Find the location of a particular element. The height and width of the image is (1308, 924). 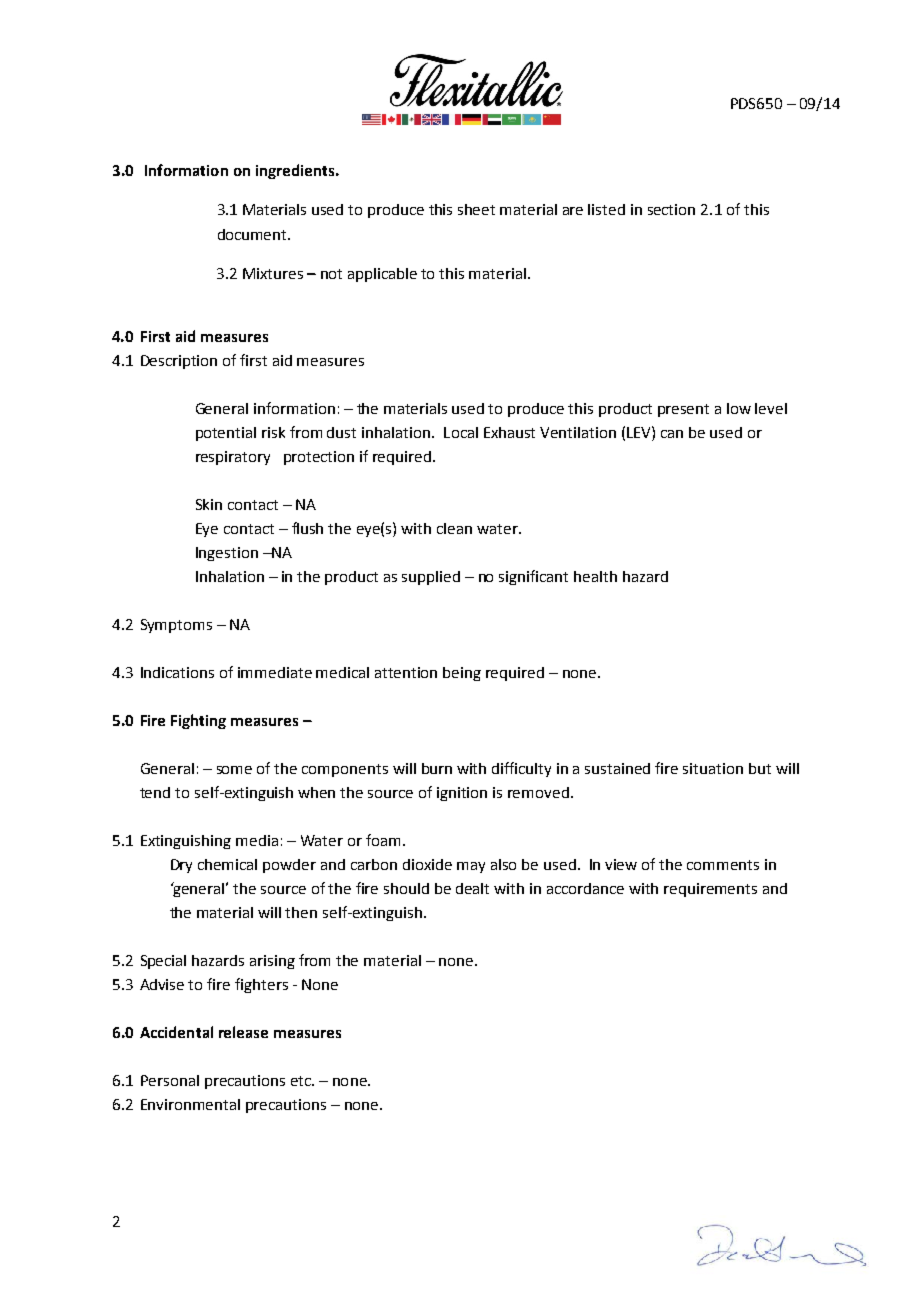

being is located at coordinates (462, 674).
